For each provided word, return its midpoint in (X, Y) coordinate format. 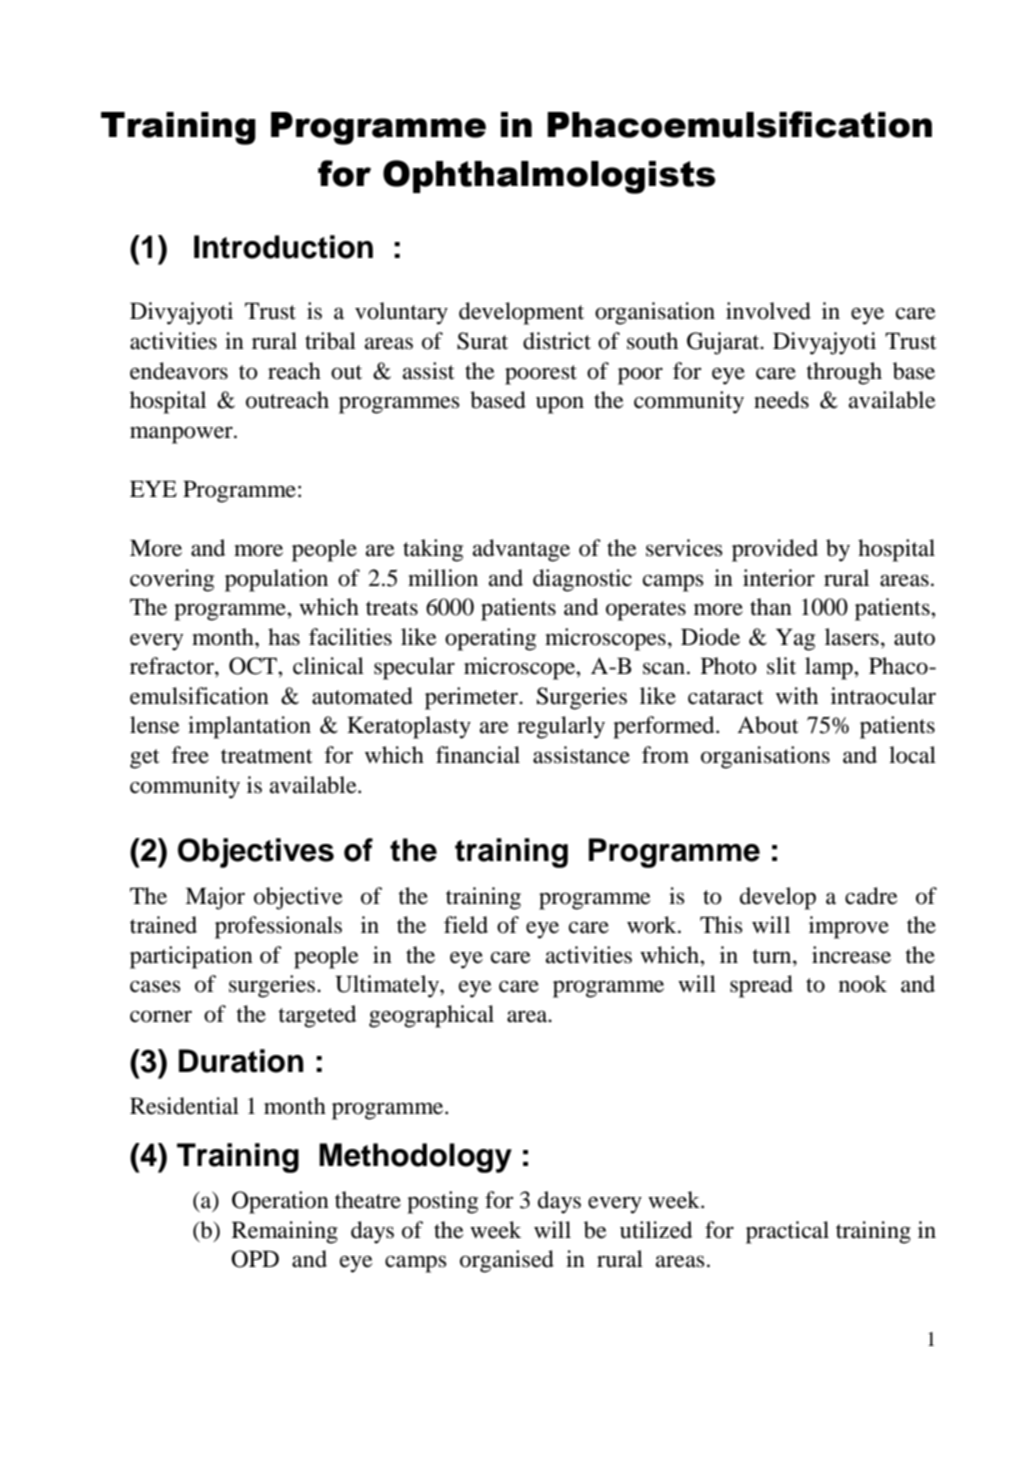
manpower (182, 435)
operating (490, 639)
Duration (241, 1061)
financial (478, 755)
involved (768, 311)
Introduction (283, 247)
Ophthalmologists (549, 177)
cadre (871, 896)
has (284, 637)
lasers (852, 637)
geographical (431, 1016)
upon (560, 405)
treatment (267, 756)
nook (863, 984)
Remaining (285, 1232)
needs (781, 400)
